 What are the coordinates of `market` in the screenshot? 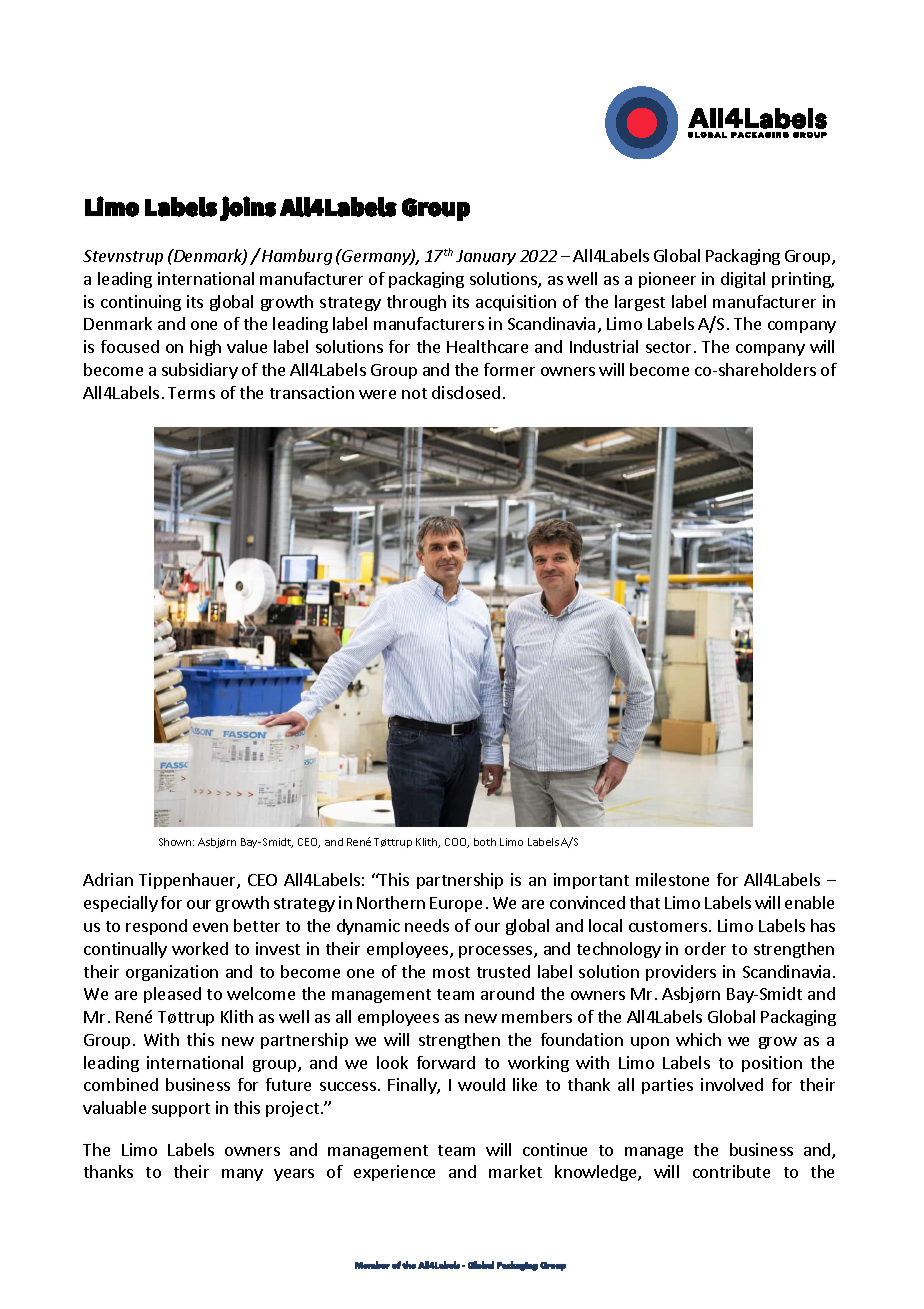 It's located at (515, 1171).
